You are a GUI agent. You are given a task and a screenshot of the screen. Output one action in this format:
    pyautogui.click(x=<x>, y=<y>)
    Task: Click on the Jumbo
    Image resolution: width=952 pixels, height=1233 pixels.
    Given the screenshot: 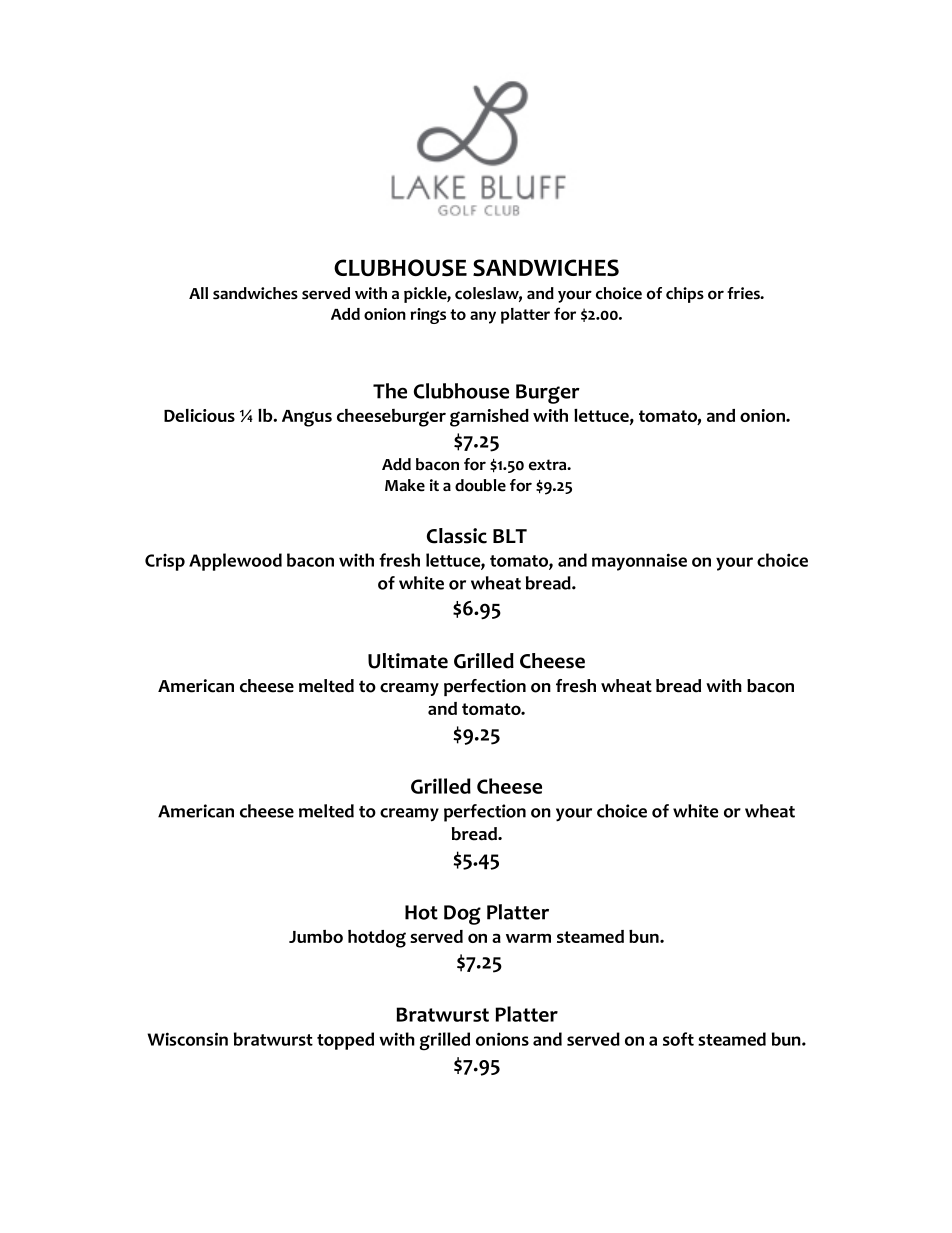 What is the action you would take?
    pyautogui.click(x=316, y=936)
